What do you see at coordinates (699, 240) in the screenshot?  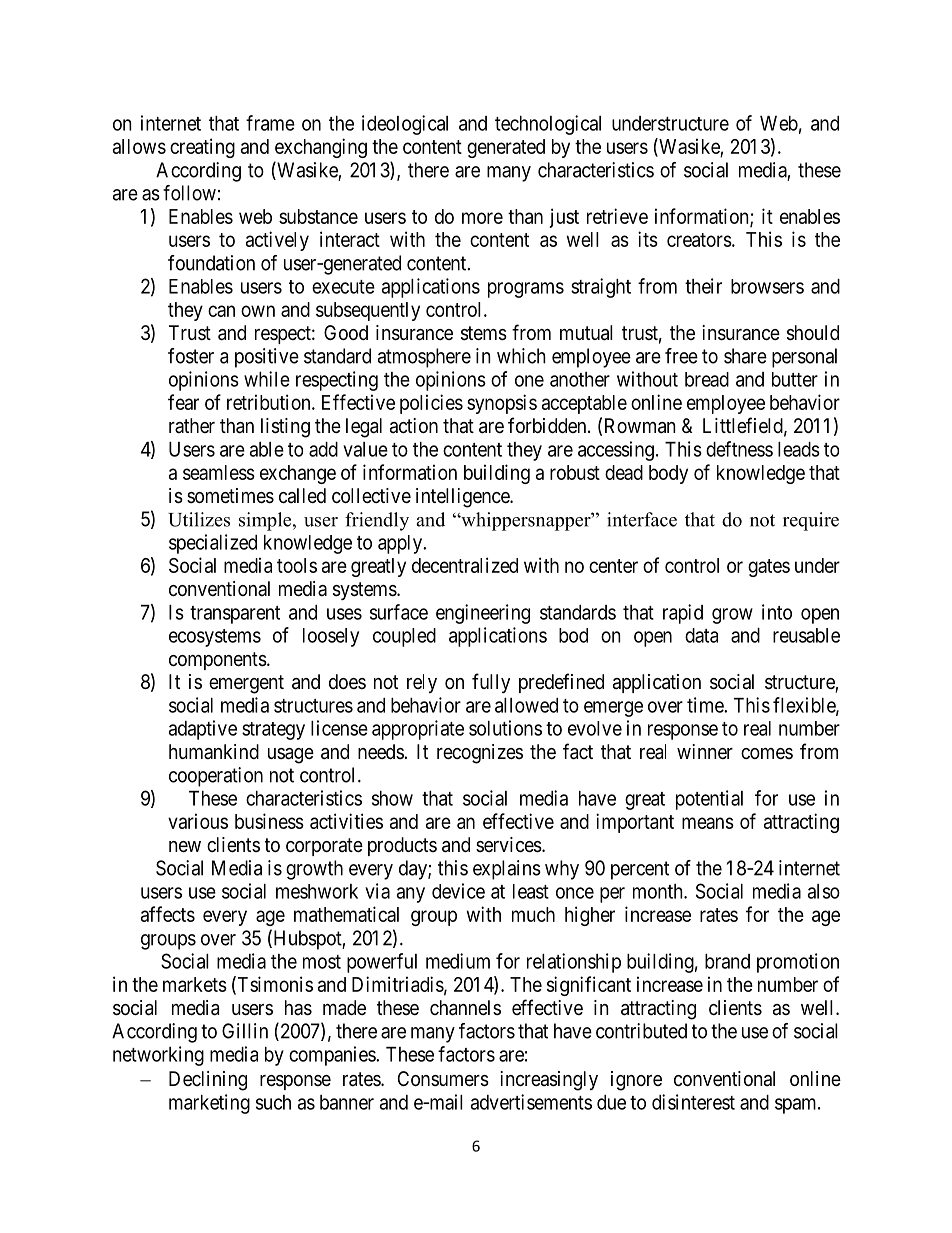 I see `creators` at bounding box center [699, 240].
